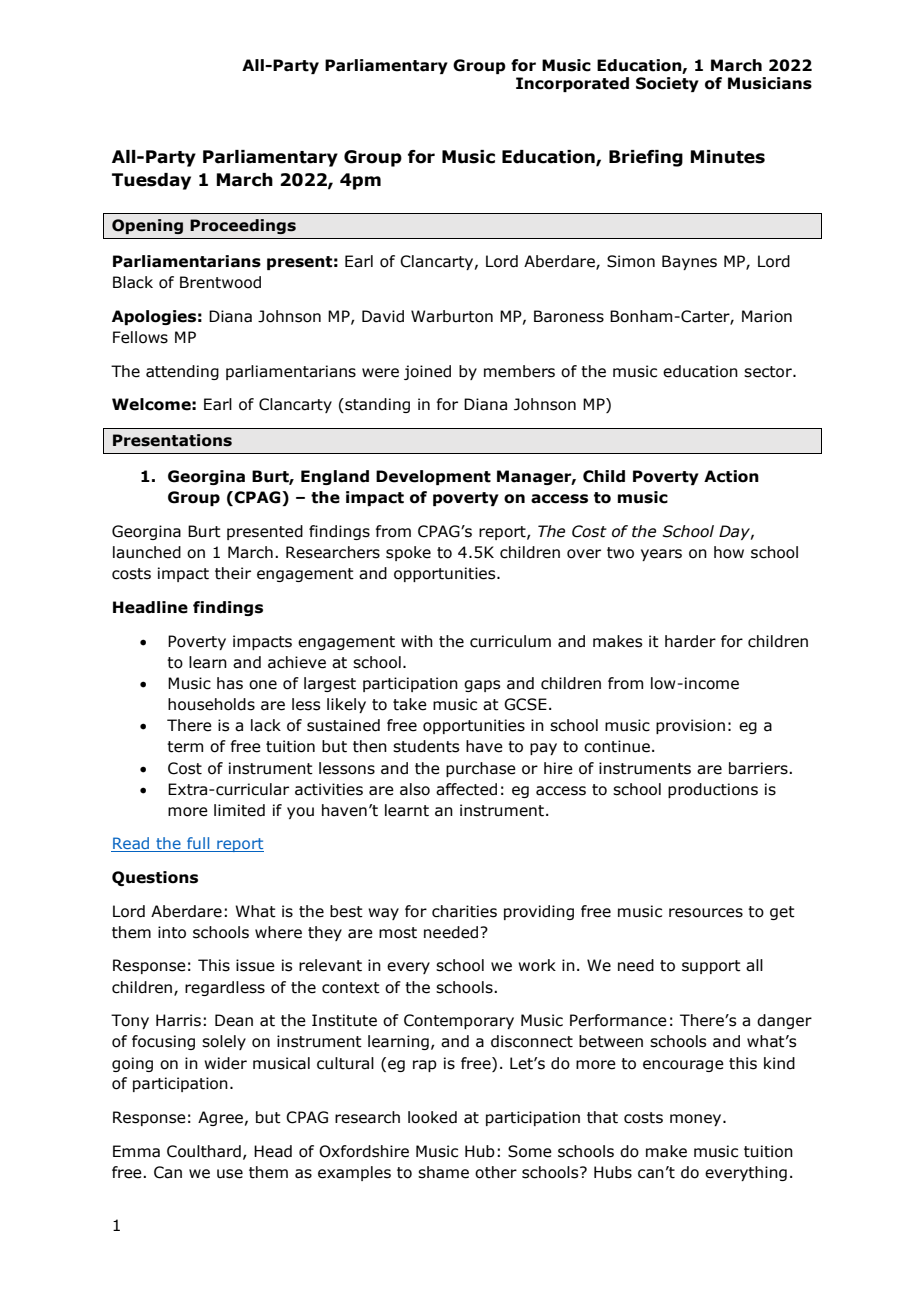  I want to click on Development, so click(433, 477).
